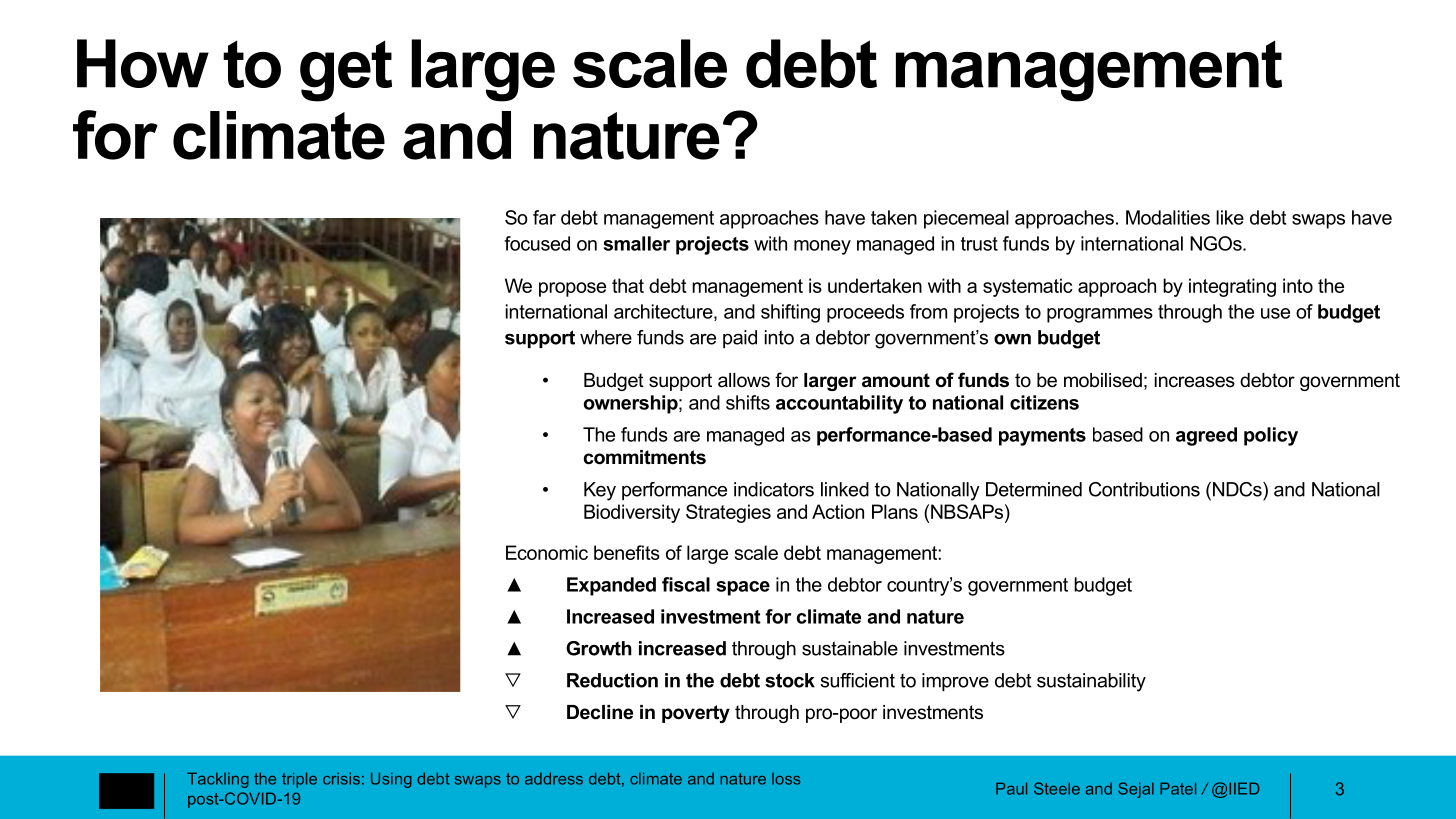 Image resolution: width=1456 pixels, height=819 pixels. Describe the element at coordinates (686, 584) in the screenshot. I see `fiscal` at that location.
